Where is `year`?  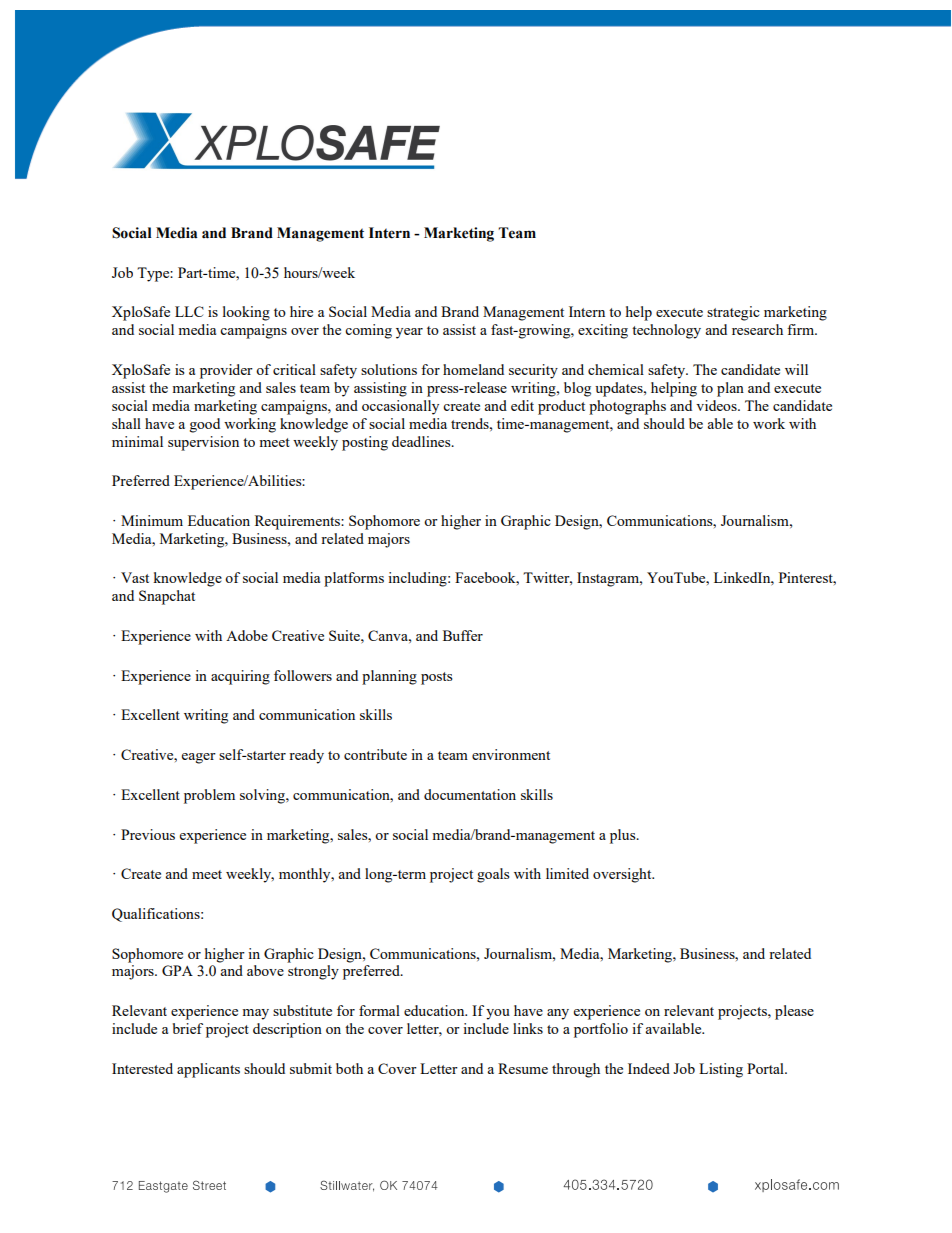 year is located at coordinates (409, 333).
